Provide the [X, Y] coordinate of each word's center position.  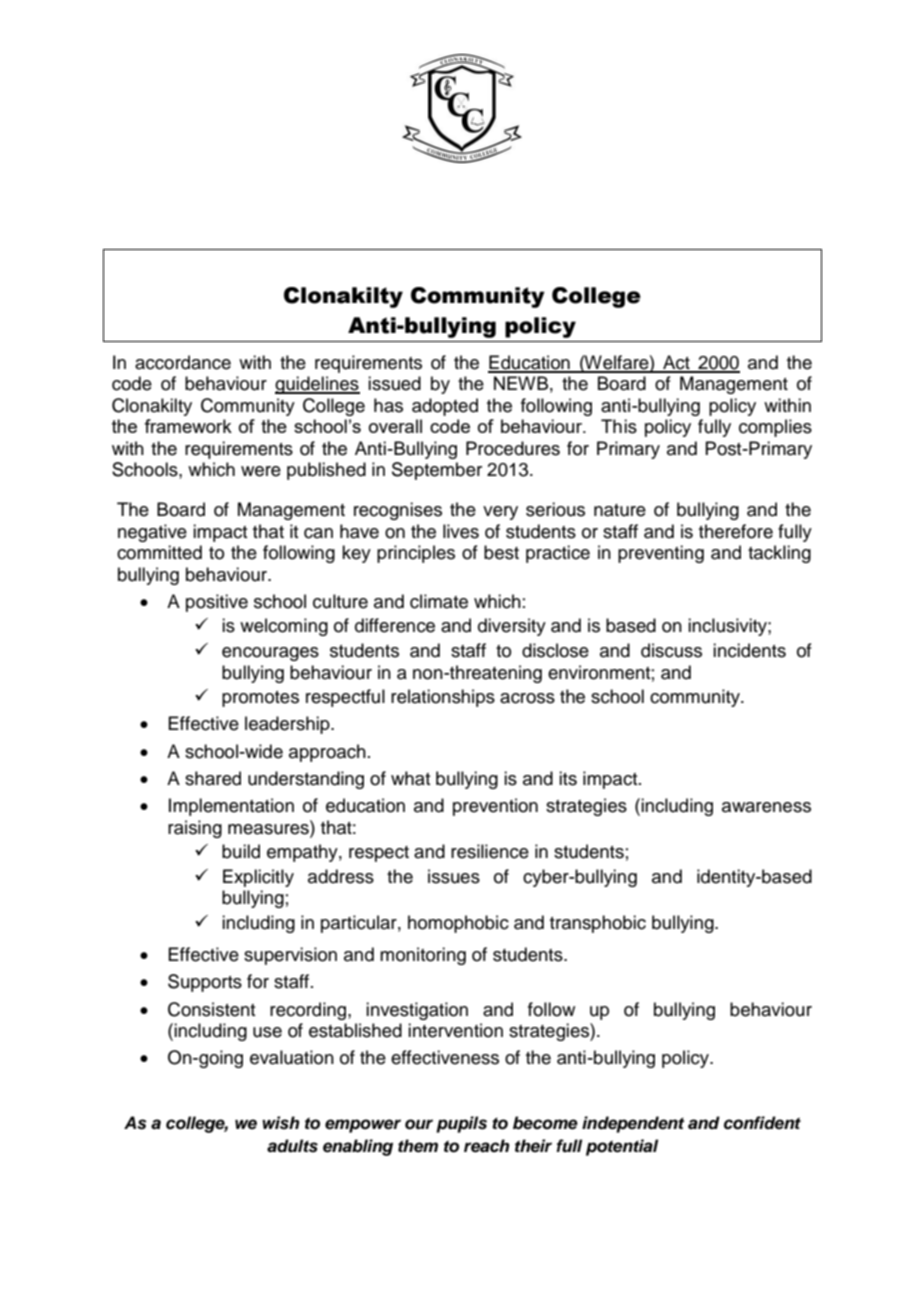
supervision [290, 956]
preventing [661, 554]
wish [281, 1123]
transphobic [598, 924]
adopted [445, 407]
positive [217, 603]
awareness [766, 807]
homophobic [458, 924]
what [410, 778]
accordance [183, 362]
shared [213, 778]
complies [775, 428]
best [501, 552]
